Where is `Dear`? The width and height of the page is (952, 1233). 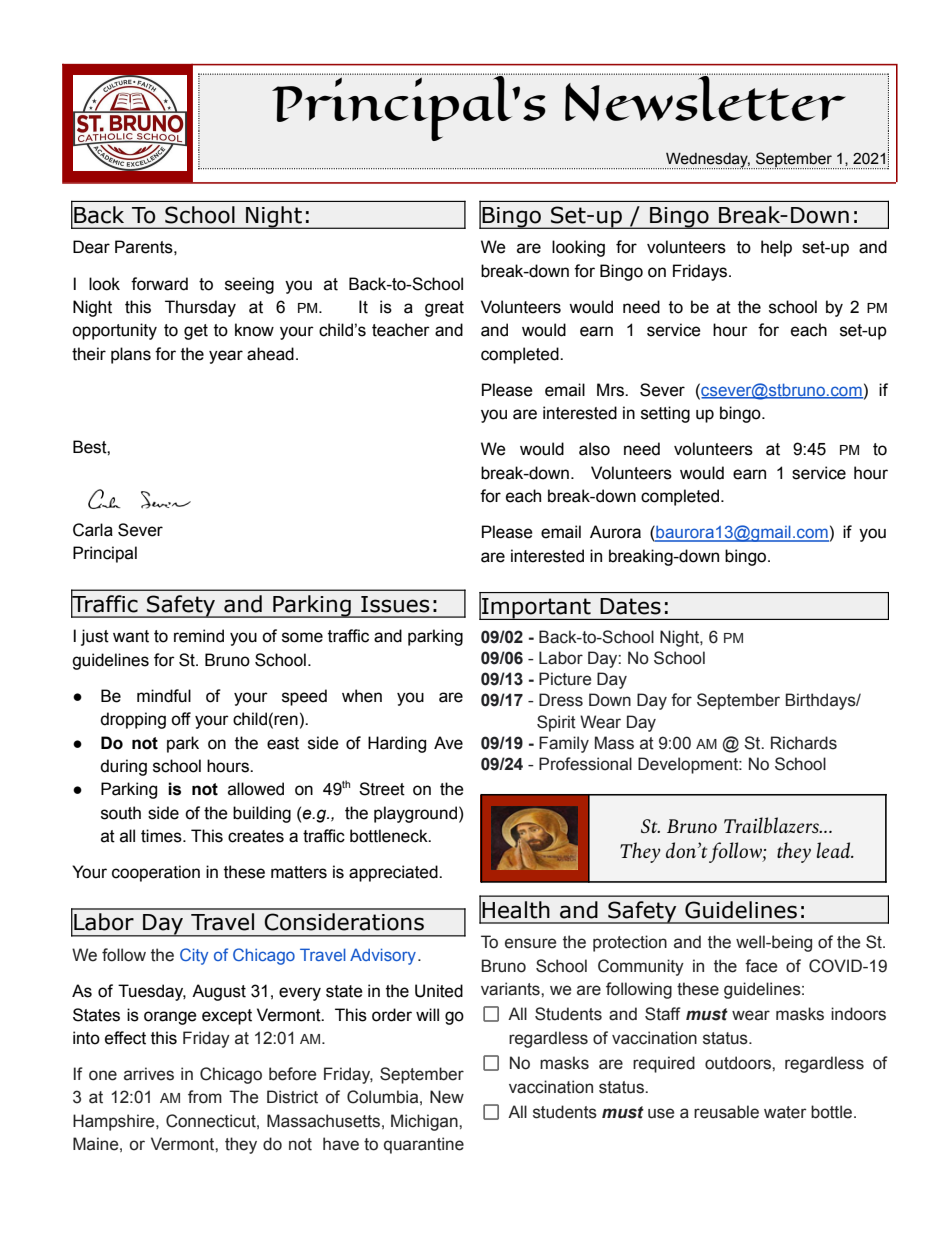 Dear is located at coordinates (91, 247).
